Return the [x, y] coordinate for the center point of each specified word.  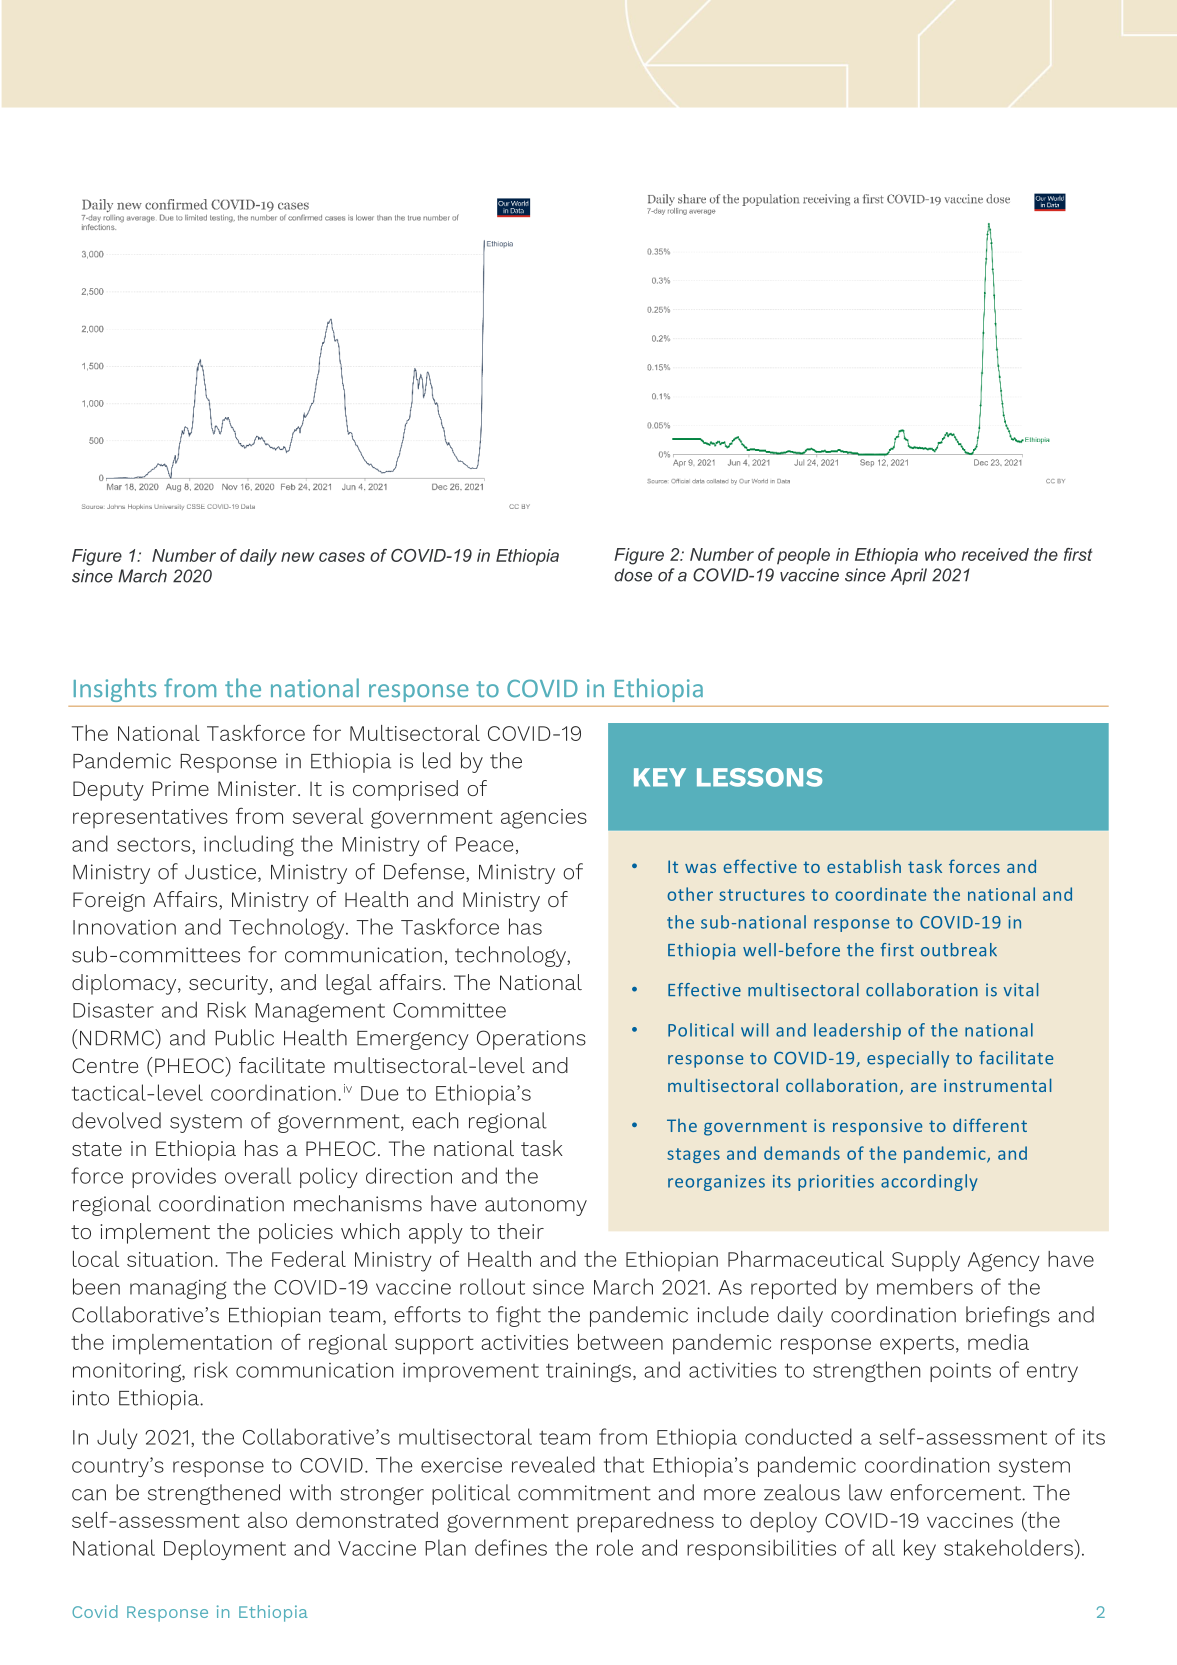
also [267, 1520]
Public [244, 1037]
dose [633, 575]
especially [908, 1059]
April [909, 576]
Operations [531, 1040]
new [297, 557]
